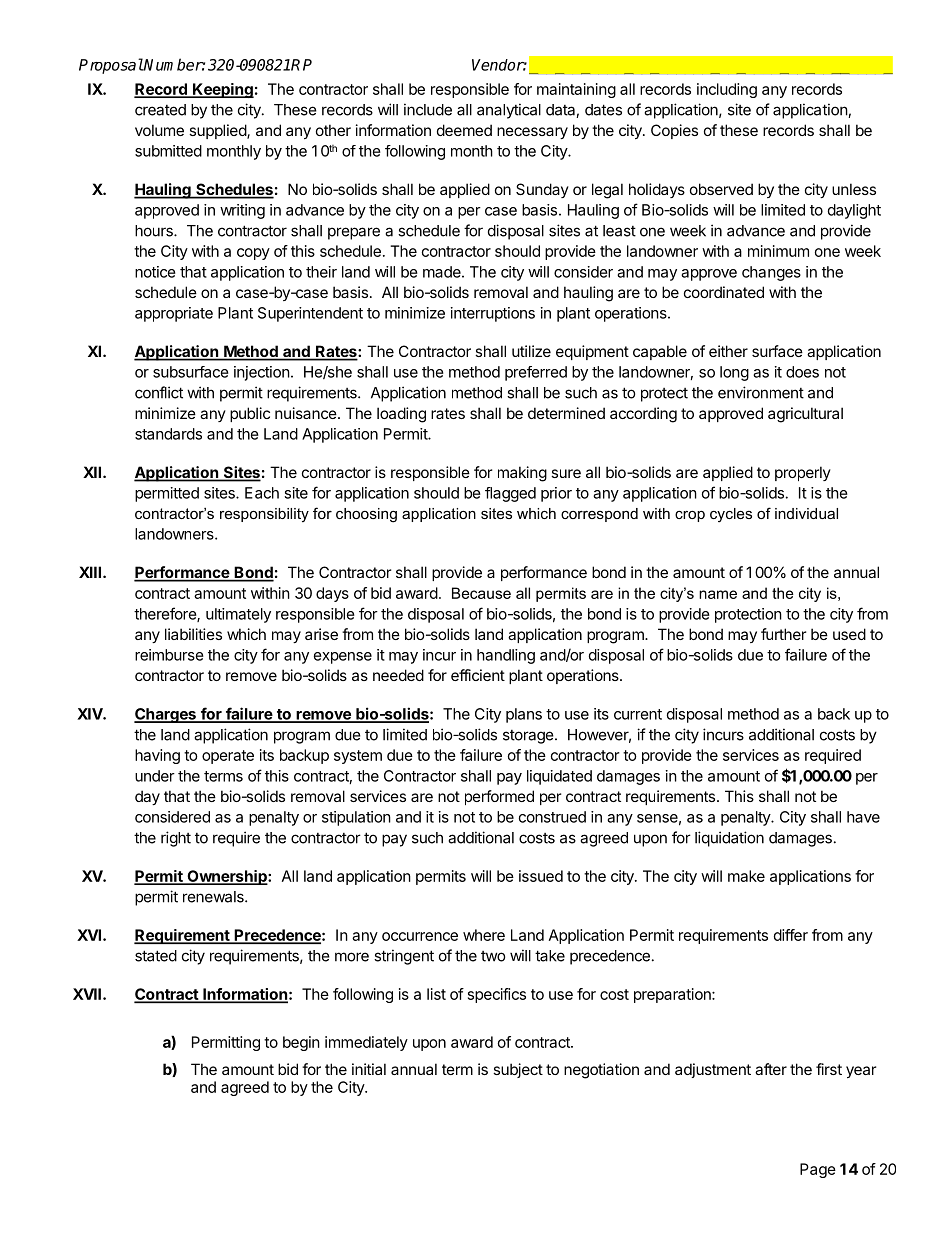 This page has width=952, height=1233. Describe the element at coordinates (168, 434) in the page. I see `standards` at that location.
